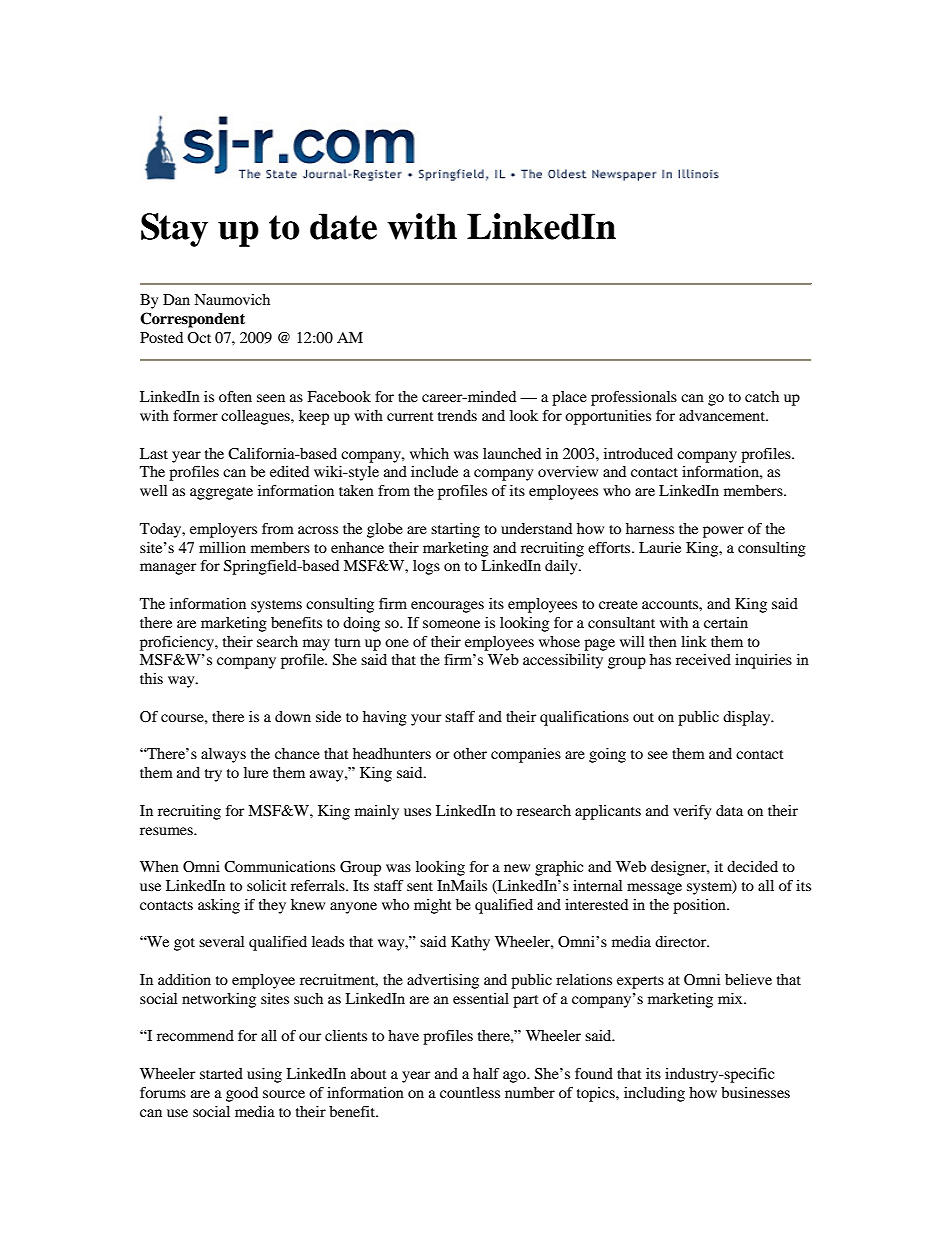 The image size is (952, 1233). Describe the element at coordinates (451, 624) in the screenshot. I see `someone` at that location.
